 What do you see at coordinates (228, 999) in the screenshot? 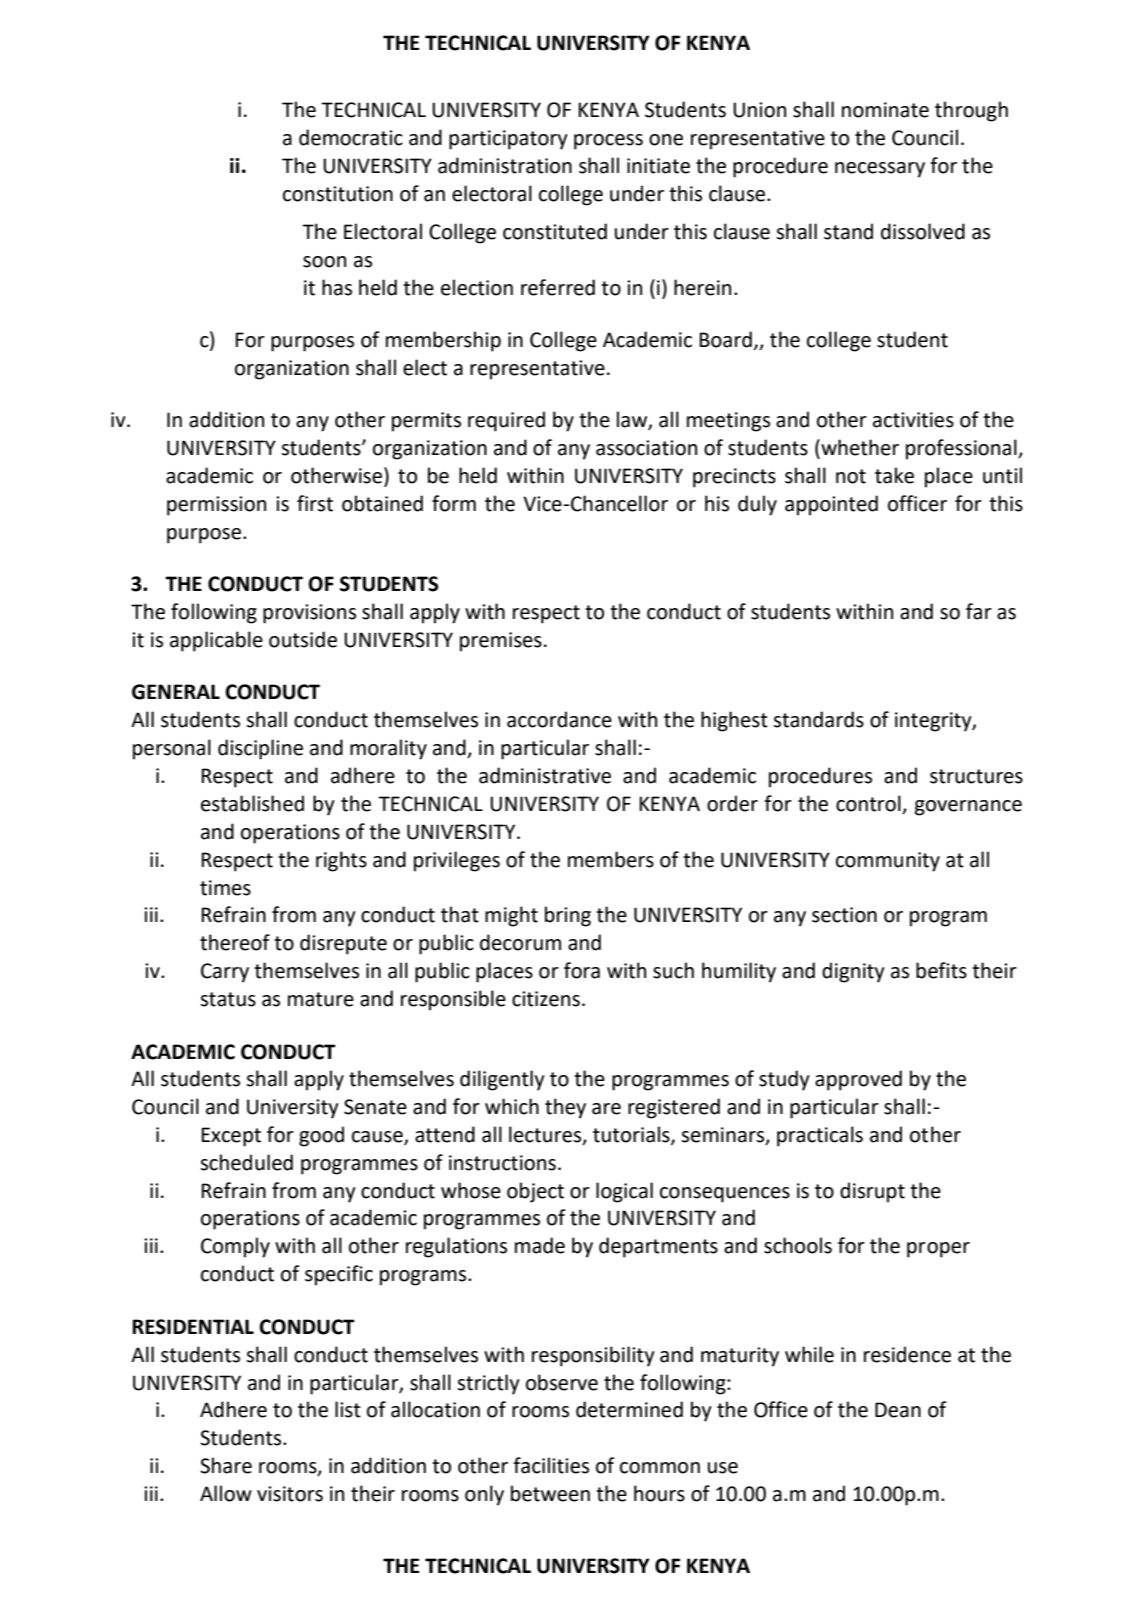
I see `status` at bounding box center [228, 999].
